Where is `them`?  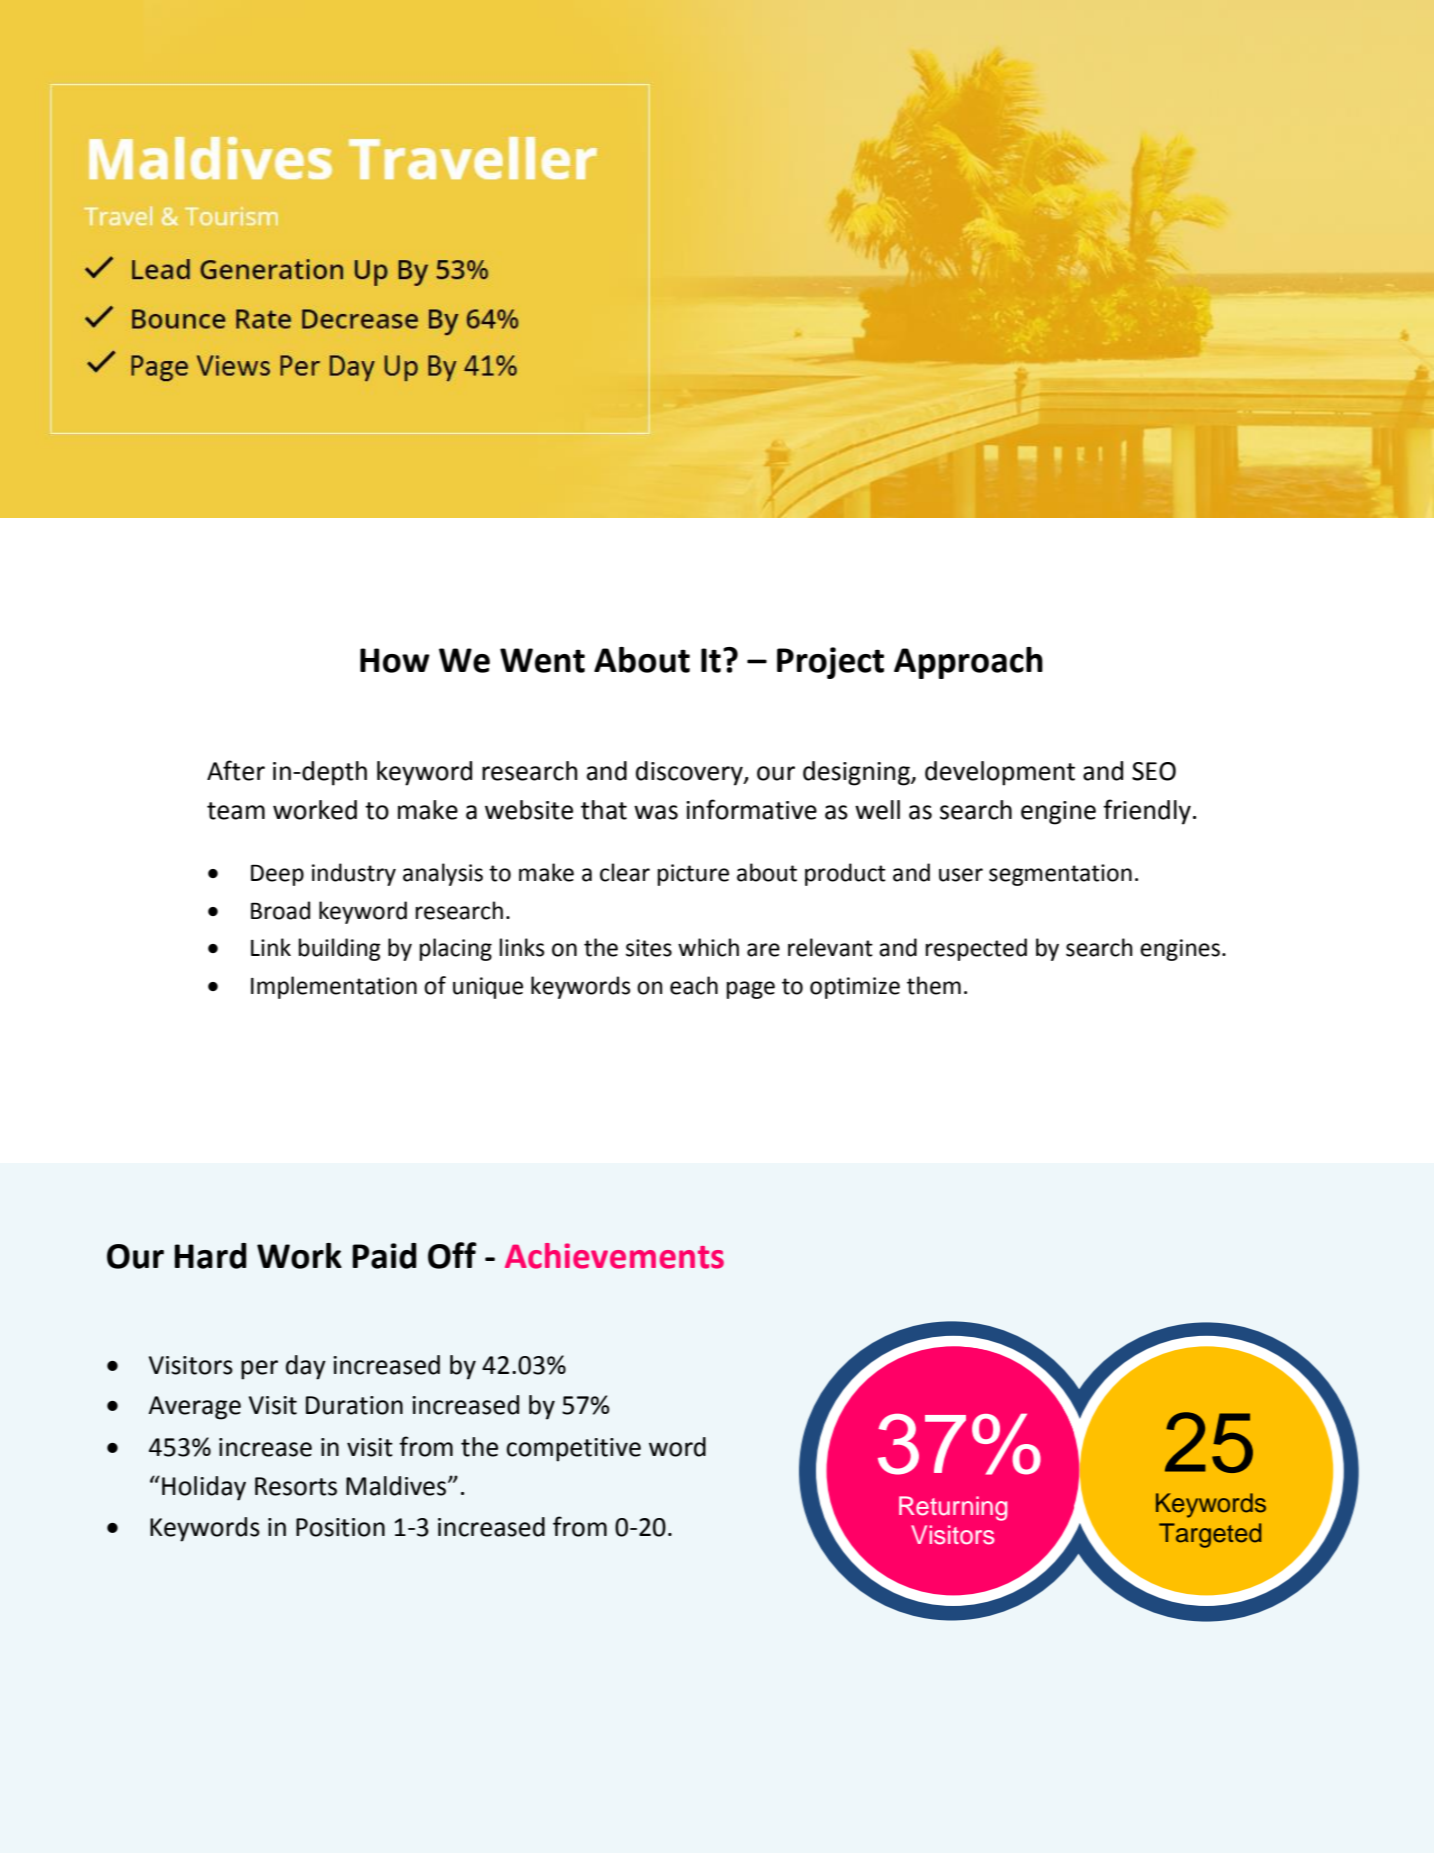 them is located at coordinates (934, 985).
